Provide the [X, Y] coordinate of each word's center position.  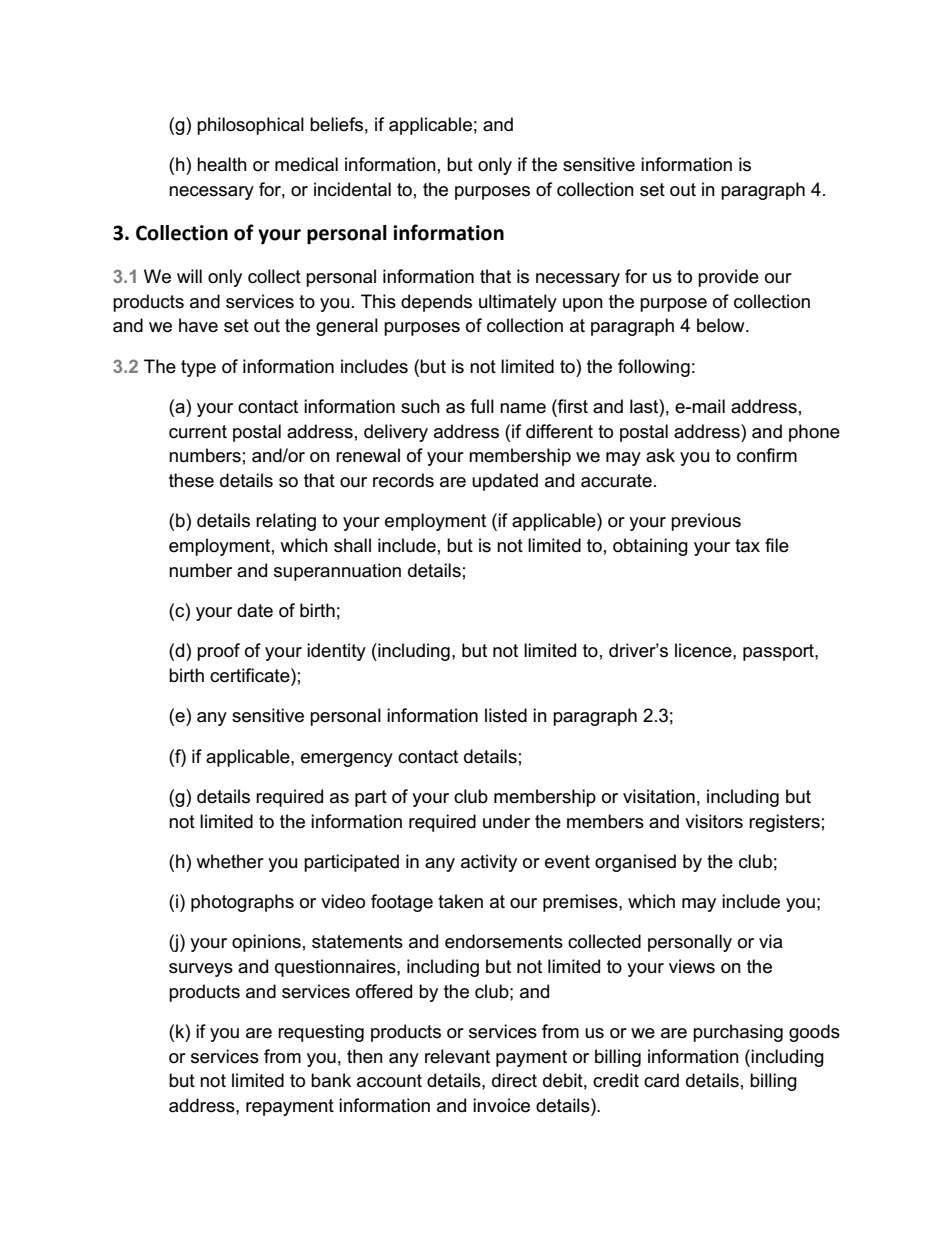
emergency [347, 760]
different [559, 431]
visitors [714, 821]
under [506, 821]
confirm [767, 455]
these [191, 480]
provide [728, 278]
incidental [352, 189]
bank [331, 1080]
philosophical [250, 126]
